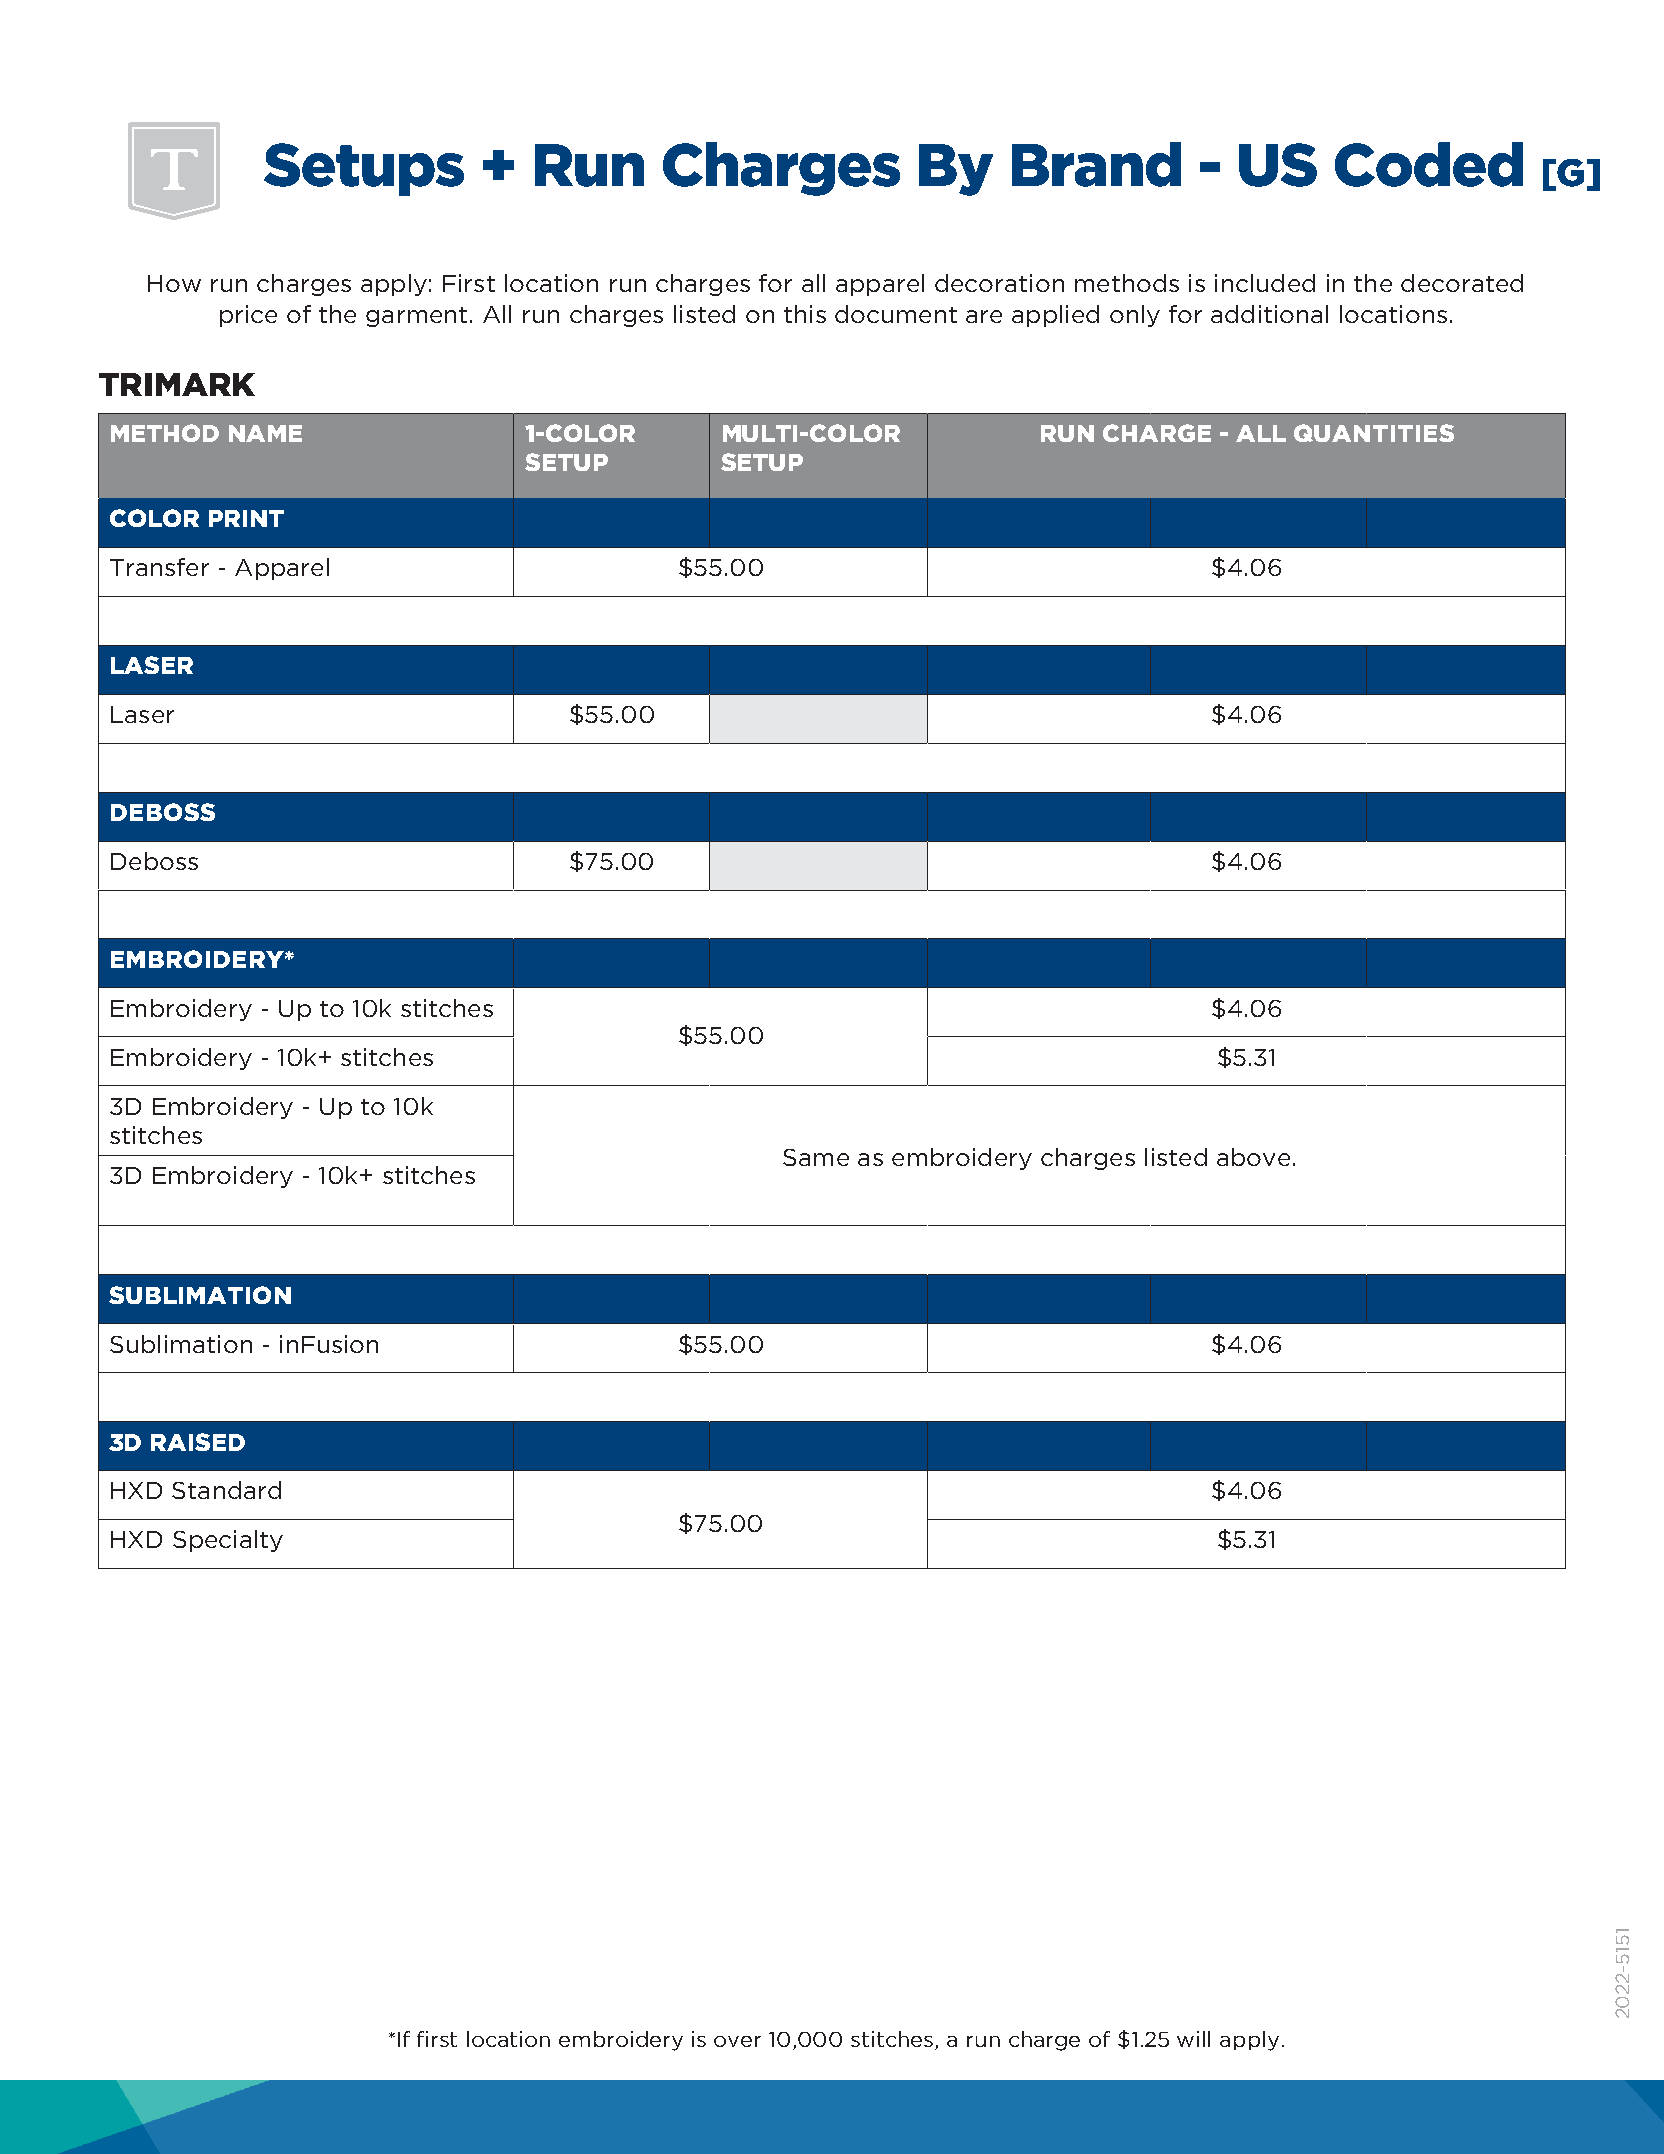 This screenshot has height=2154, width=1664. Describe the element at coordinates (1265, 283) in the screenshot. I see `included` at that location.
